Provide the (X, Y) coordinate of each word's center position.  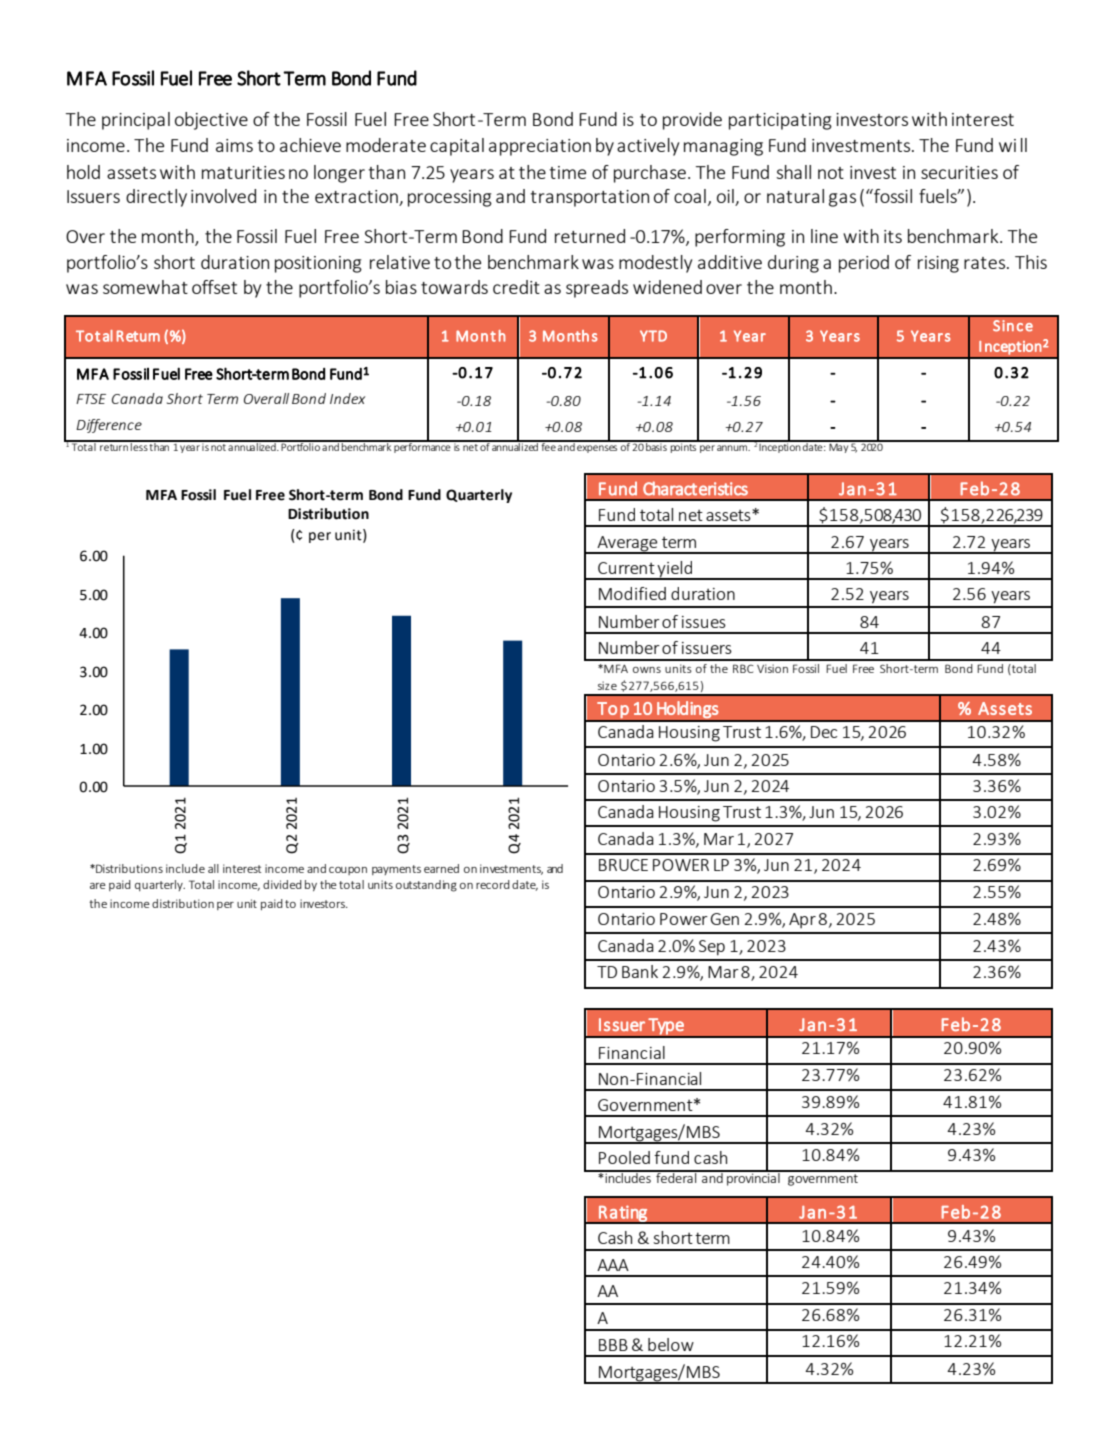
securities (959, 172)
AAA (613, 1265)
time (568, 172)
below (671, 1344)
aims (234, 145)
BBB (613, 1345)
